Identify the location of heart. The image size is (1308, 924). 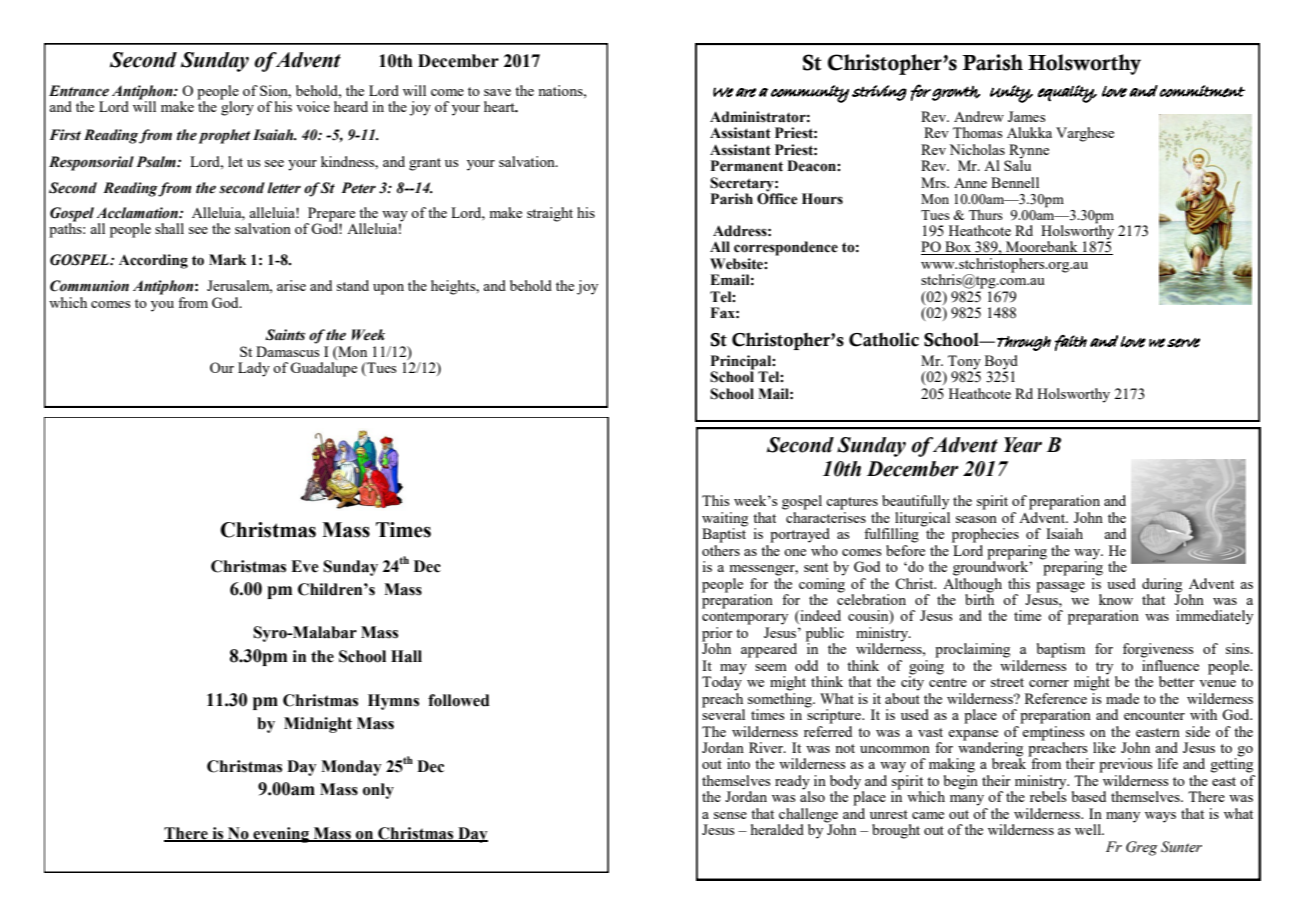
(500, 106).
